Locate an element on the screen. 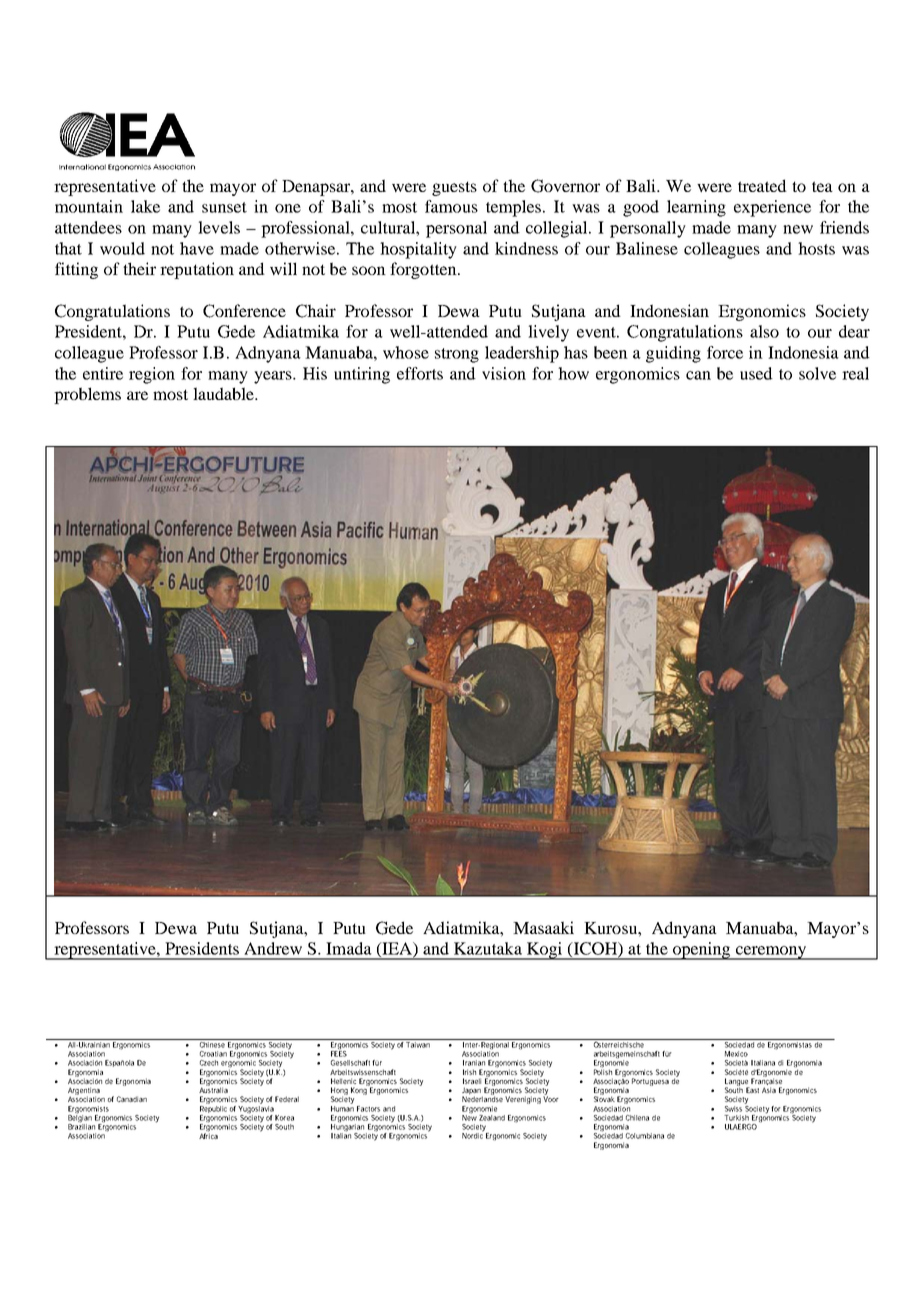 The height and width of the screenshot is (1308, 924). used is located at coordinates (756, 373).
